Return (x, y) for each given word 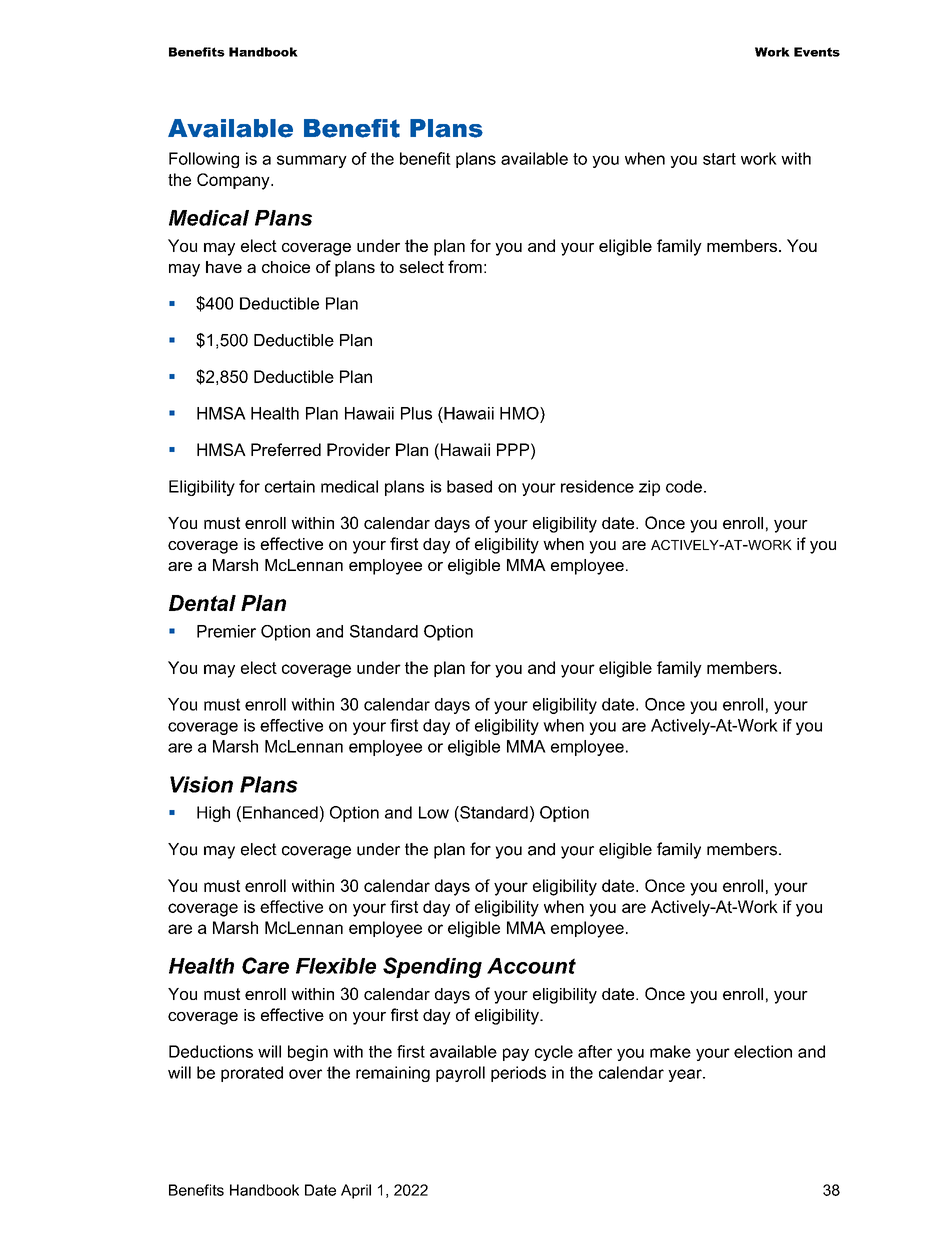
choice (286, 267)
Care (265, 965)
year (686, 1075)
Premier (226, 631)
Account (531, 966)
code (684, 486)
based (469, 486)
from (465, 266)
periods (518, 1074)
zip (649, 488)
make (670, 1051)
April (356, 1191)
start (719, 159)
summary (312, 161)
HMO (520, 413)
